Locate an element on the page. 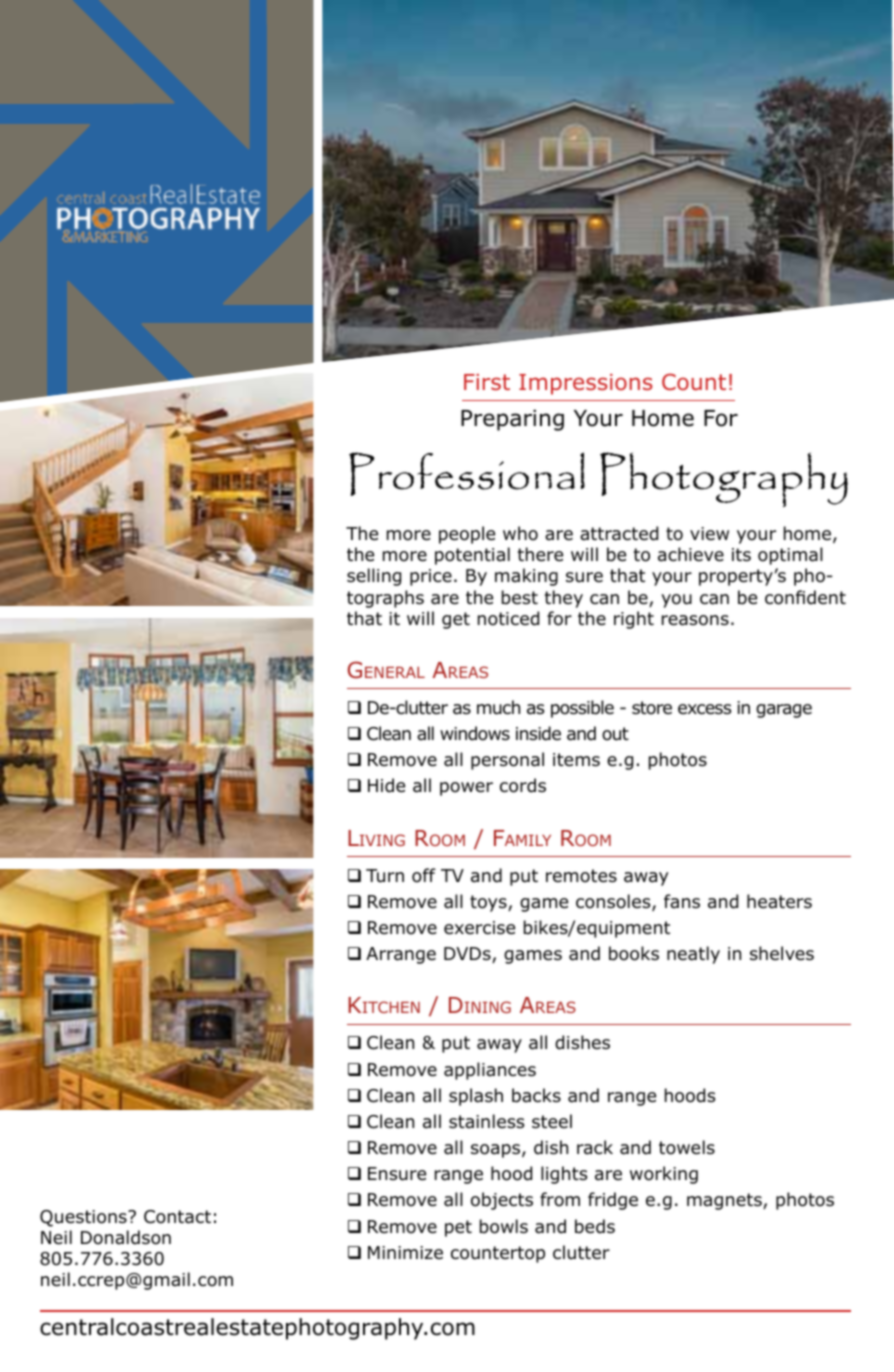 The image size is (894, 1372). Impressions is located at coordinates (586, 384).
